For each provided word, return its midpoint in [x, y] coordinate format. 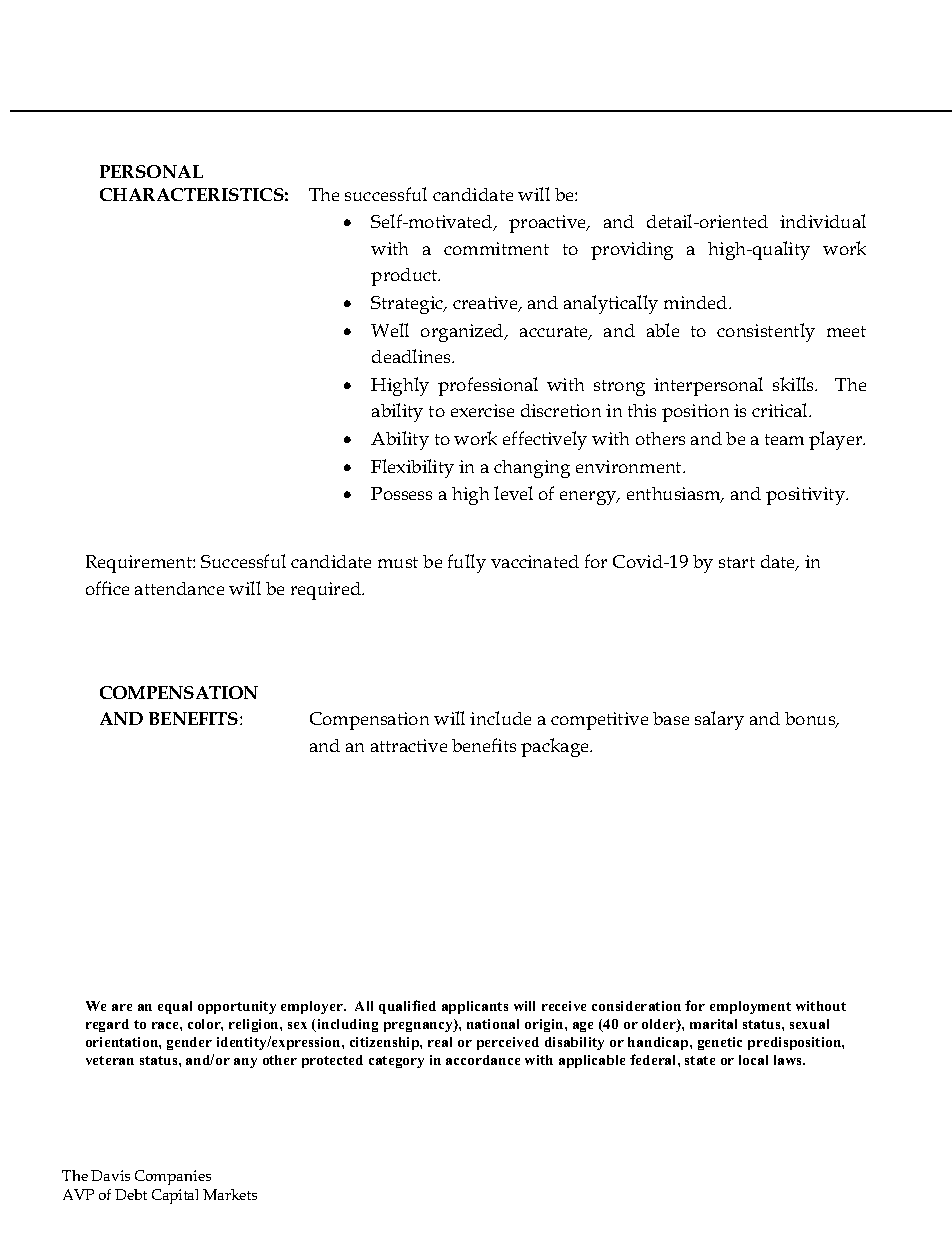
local [753, 1060]
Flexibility [412, 468]
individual [823, 221]
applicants [475, 1007]
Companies [173, 1177]
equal [175, 1007]
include [500, 718]
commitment [496, 248]
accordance [483, 1060]
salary [719, 720]
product [405, 277]
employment [750, 1007]
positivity [807, 496]
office [107, 588]
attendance [179, 588]
